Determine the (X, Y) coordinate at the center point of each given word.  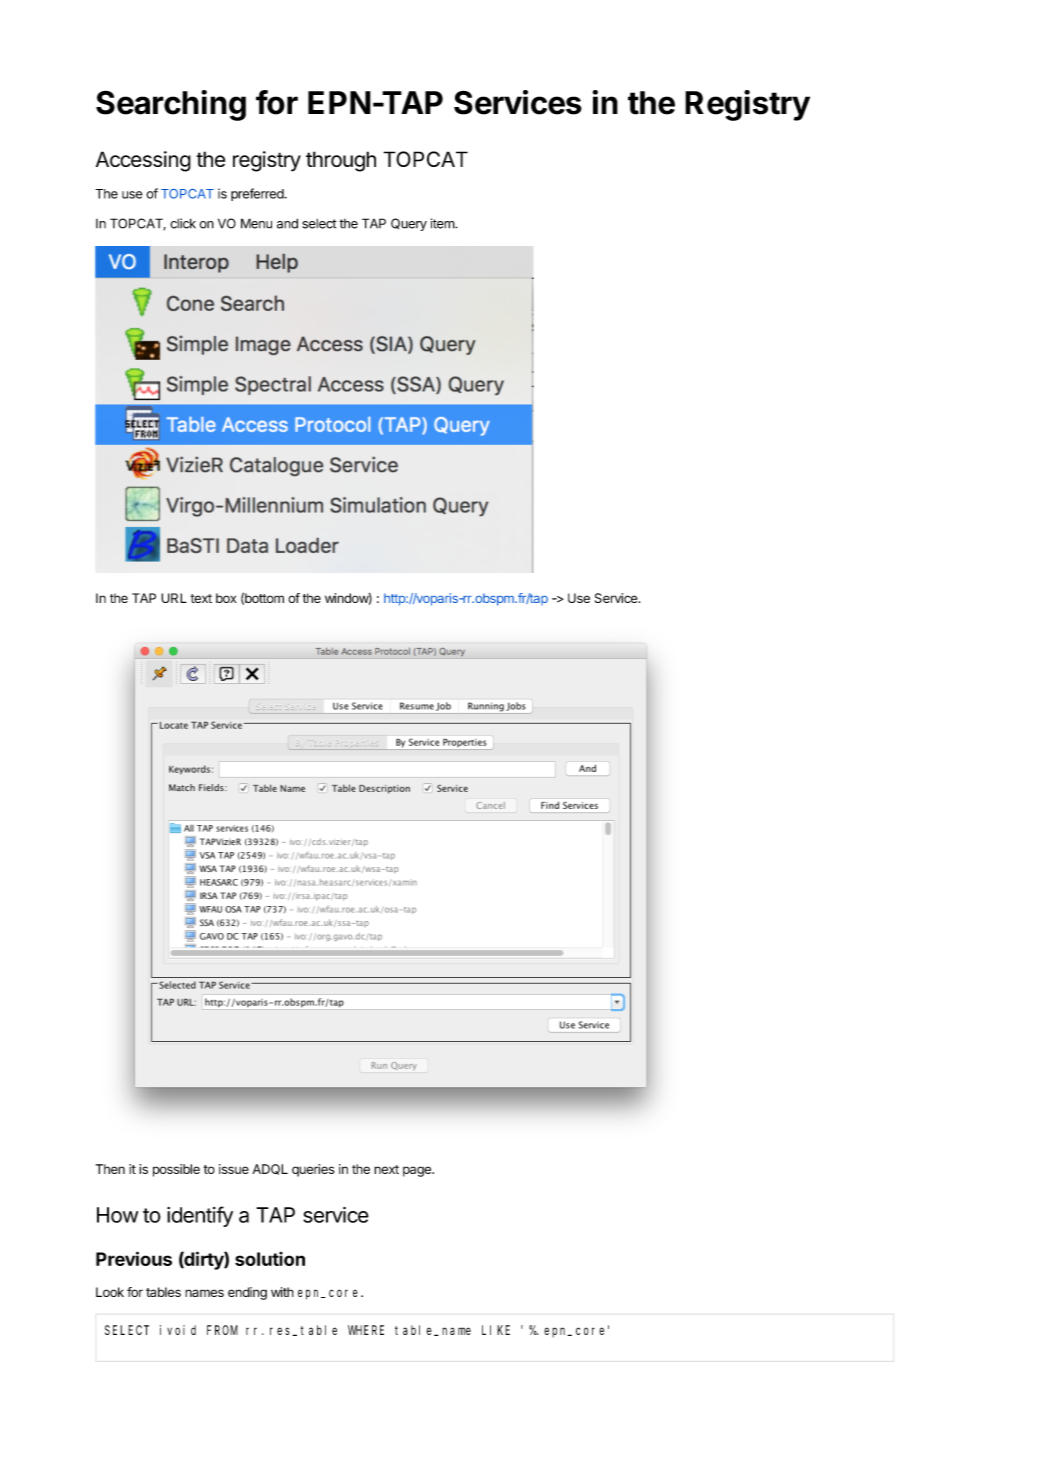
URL (174, 598)
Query (409, 224)
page (418, 1171)
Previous (134, 1258)
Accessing (143, 161)
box (226, 598)
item (443, 223)
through (341, 161)
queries (313, 1170)
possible (176, 1170)
